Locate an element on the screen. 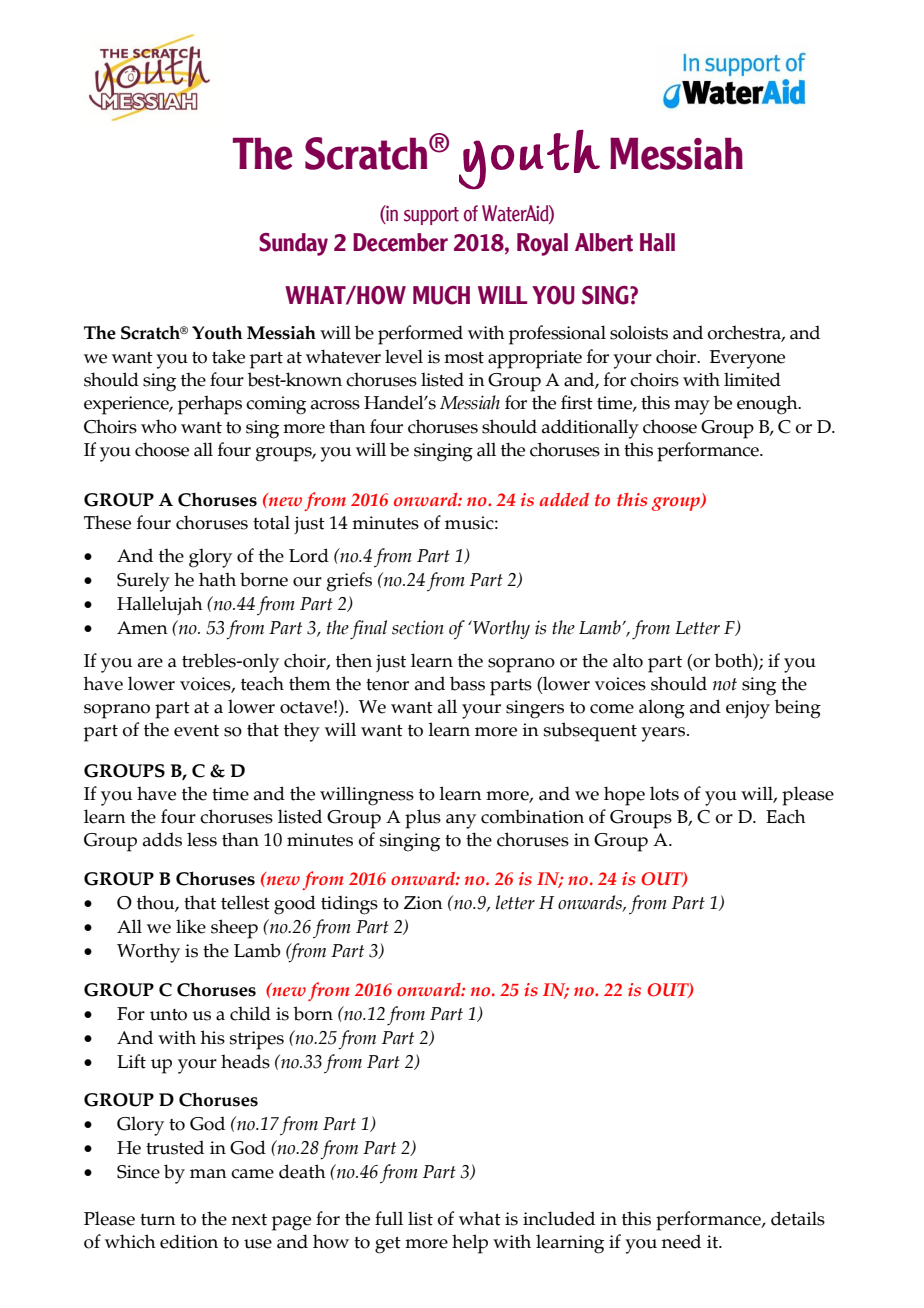 The height and width of the screenshot is (1308, 924). like is located at coordinates (191, 926).
